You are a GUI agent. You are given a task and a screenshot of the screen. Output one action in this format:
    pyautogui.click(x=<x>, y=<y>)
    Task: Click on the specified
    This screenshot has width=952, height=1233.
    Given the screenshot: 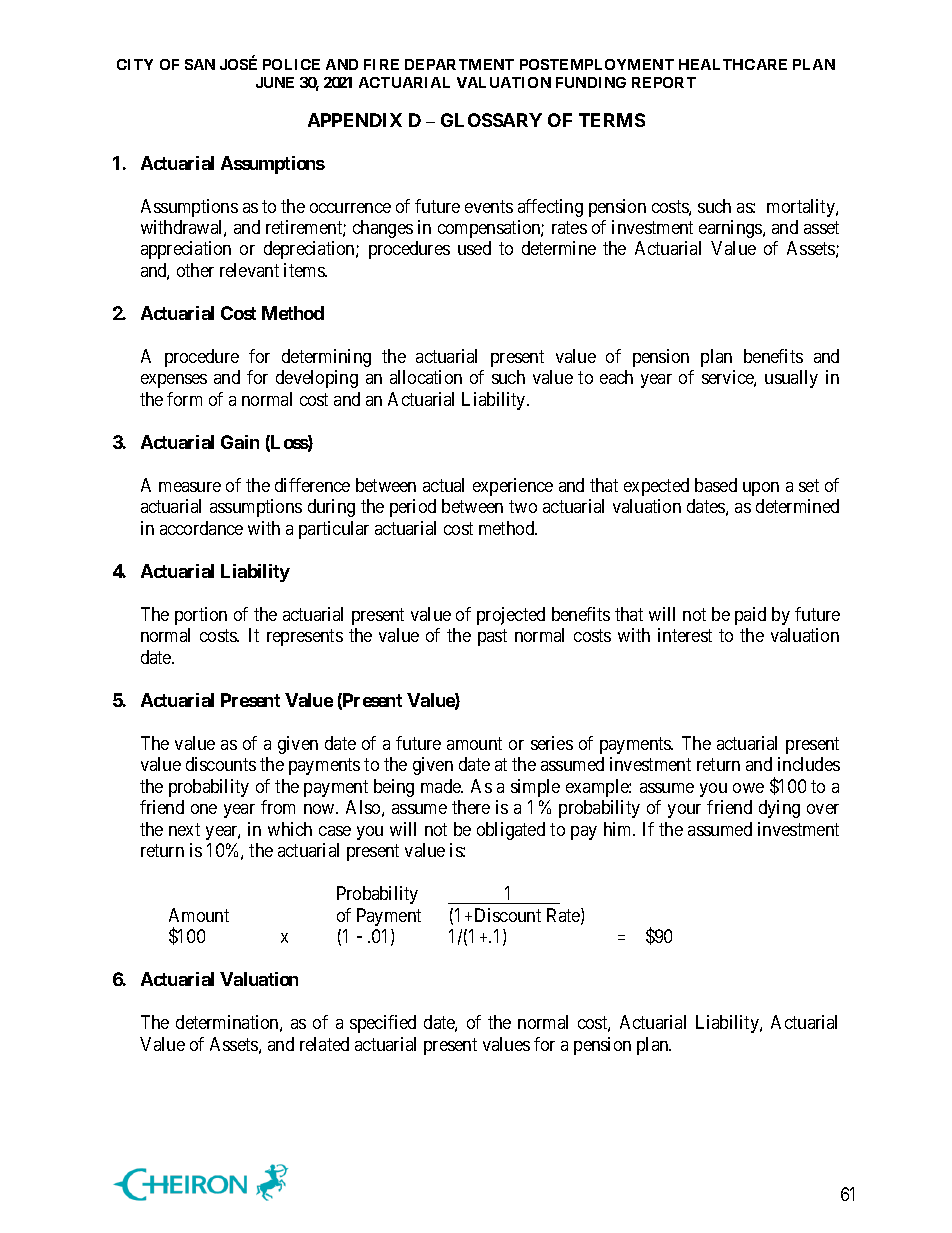 What is the action you would take?
    pyautogui.click(x=383, y=1024)
